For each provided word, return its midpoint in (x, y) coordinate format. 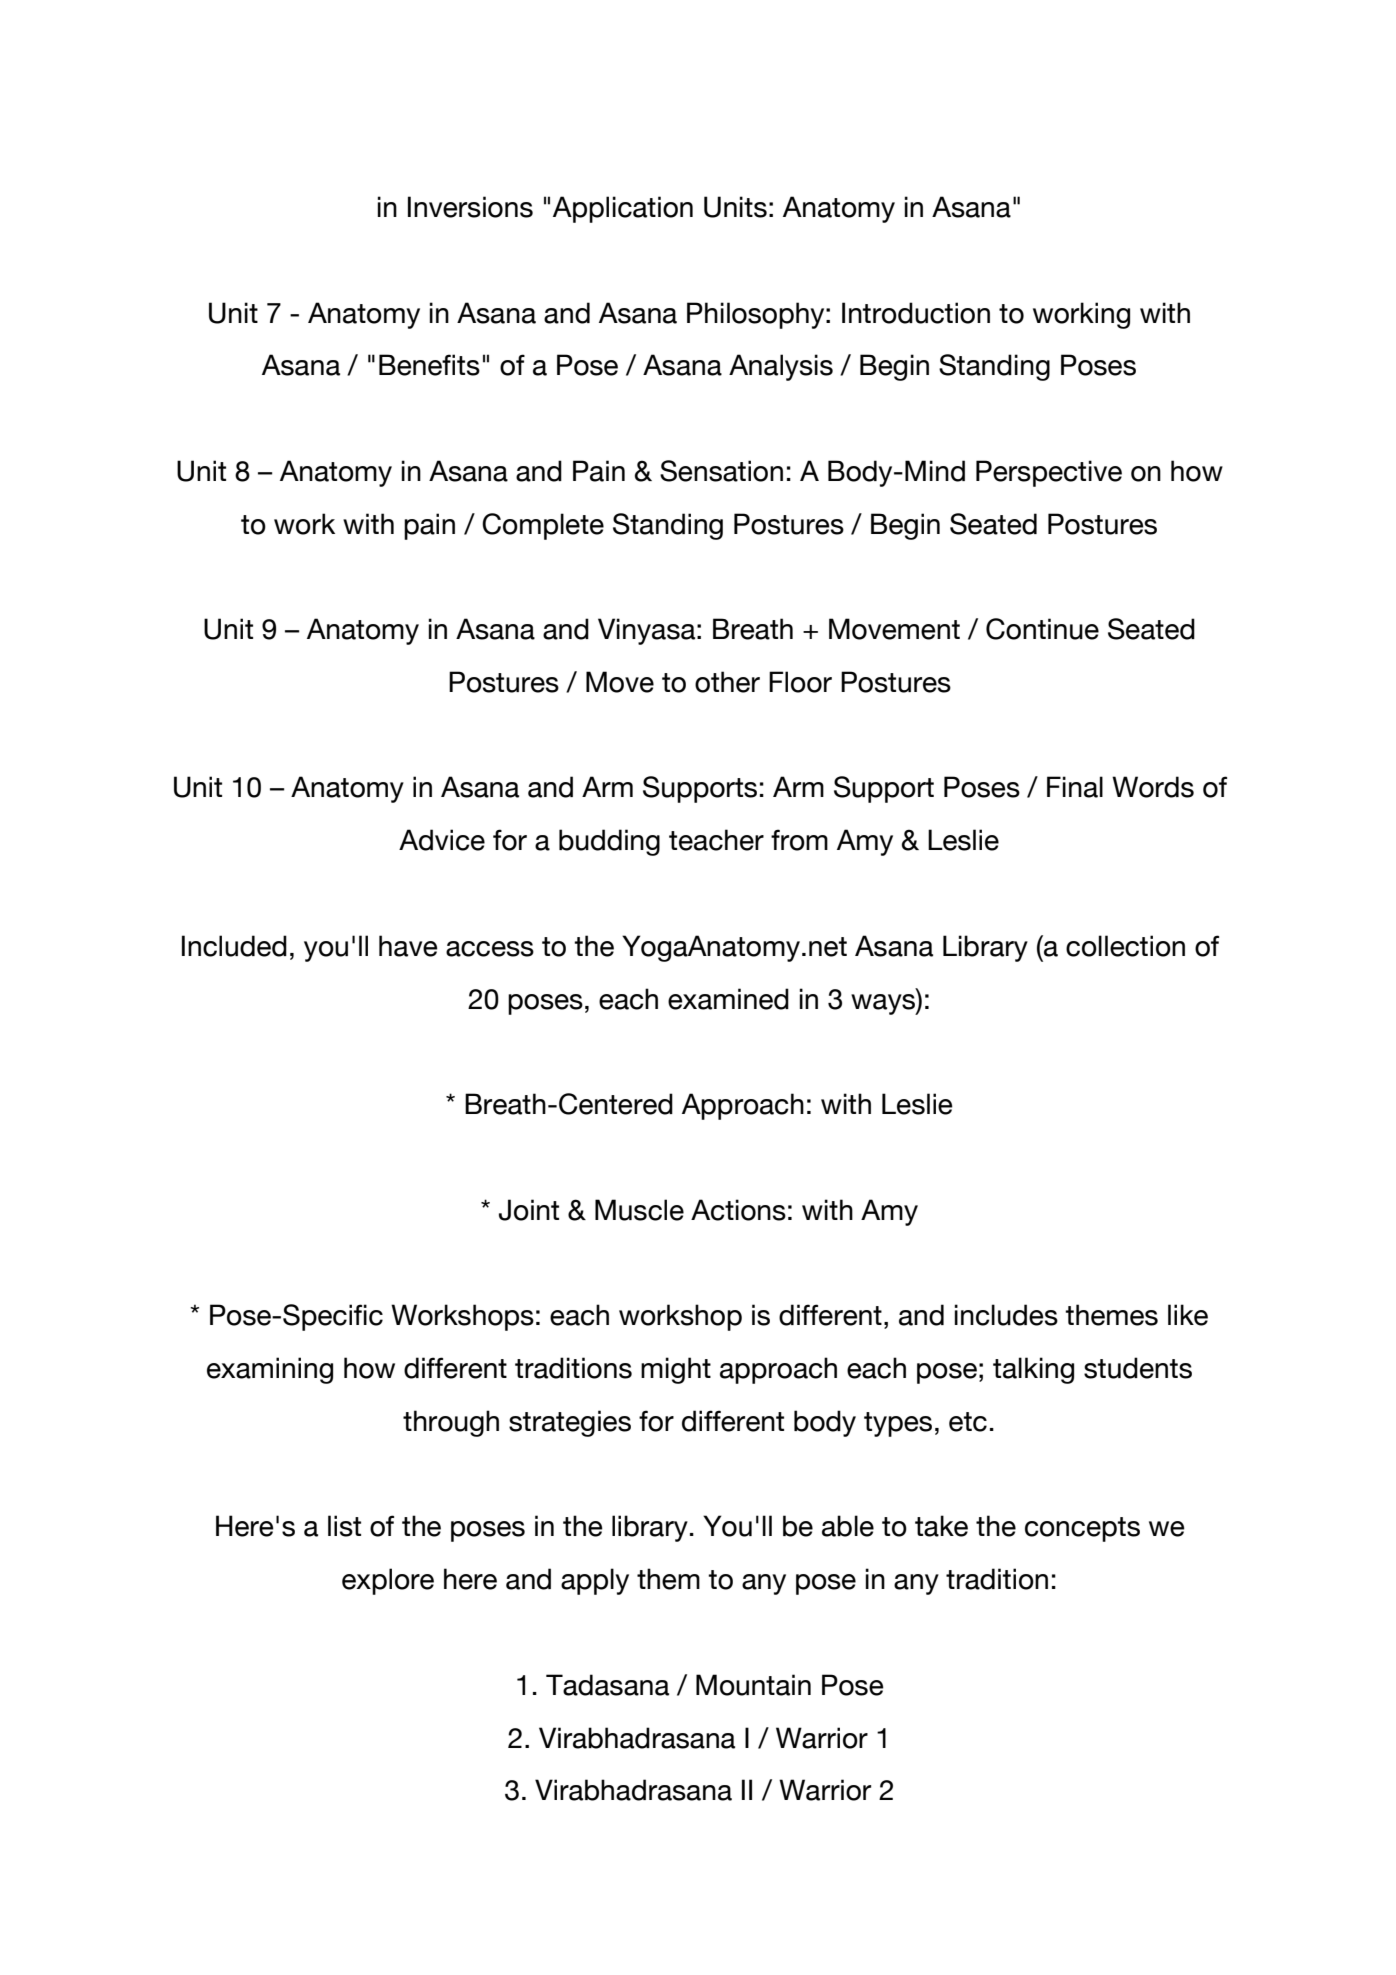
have (408, 946)
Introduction (916, 313)
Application (623, 209)
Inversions (470, 207)
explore (388, 1581)
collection (1125, 946)
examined (728, 999)
